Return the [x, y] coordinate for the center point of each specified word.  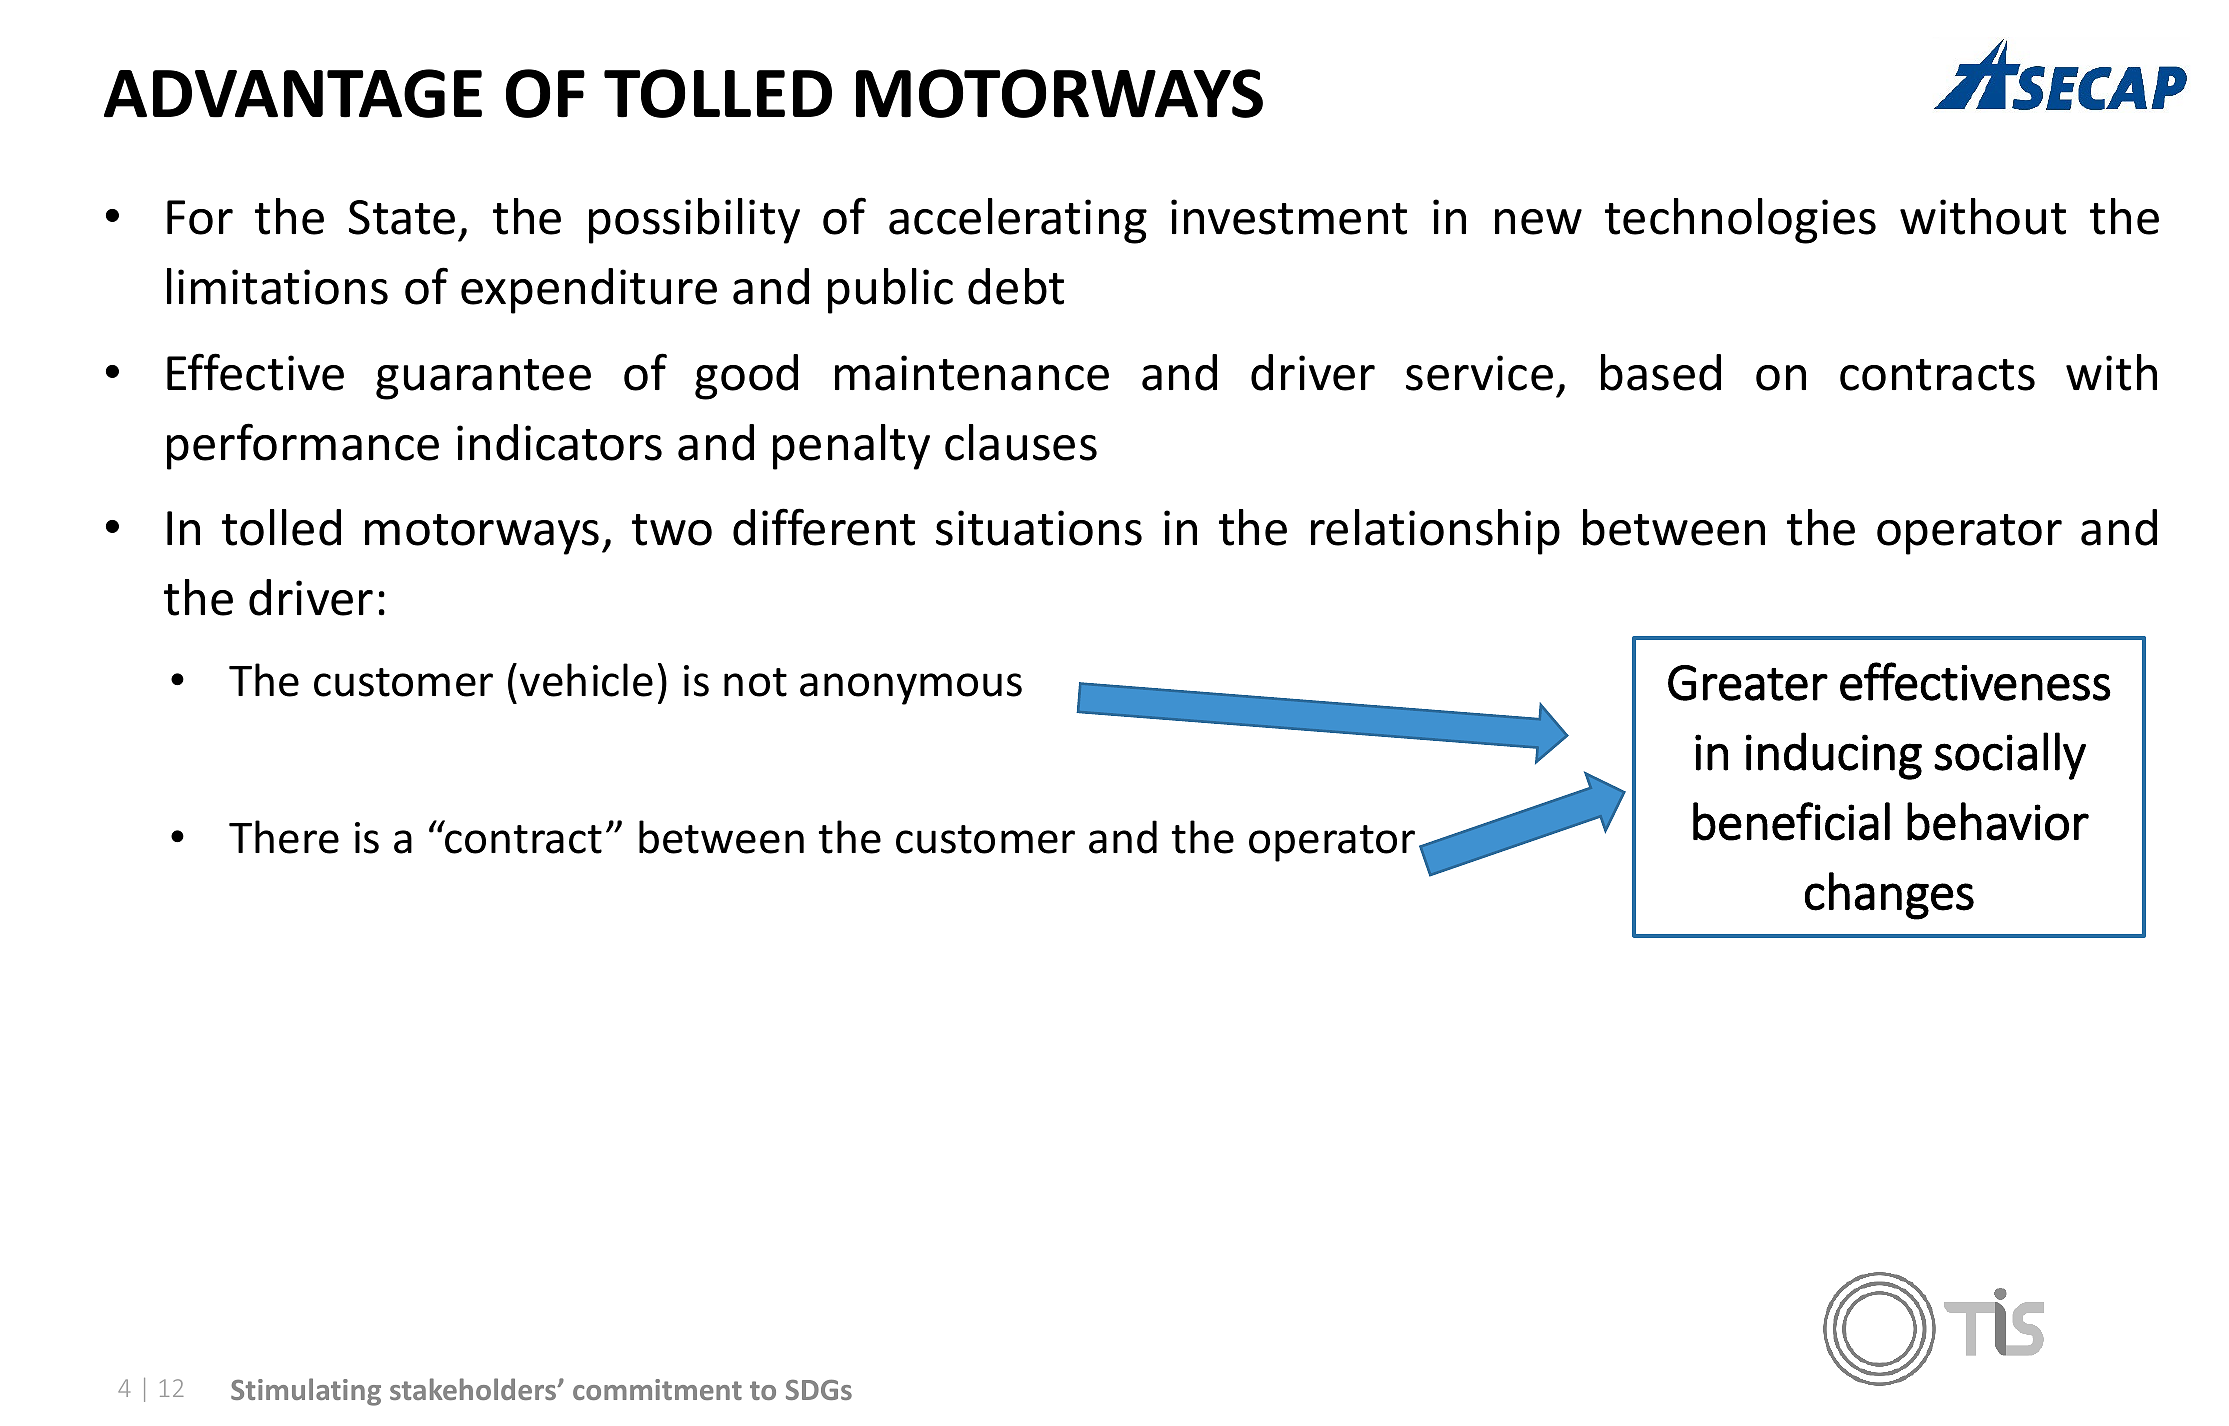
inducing [1834, 756]
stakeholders [474, 1389]
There [284, 837]
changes [1889, 896]
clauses [1021, 442]
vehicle [586, 680]
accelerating [1018, 221]
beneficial [1791, 821]
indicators [559, 442]
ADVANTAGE [293, 93]
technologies [1740, 221]
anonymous [911, 689]
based [1661, 372]
